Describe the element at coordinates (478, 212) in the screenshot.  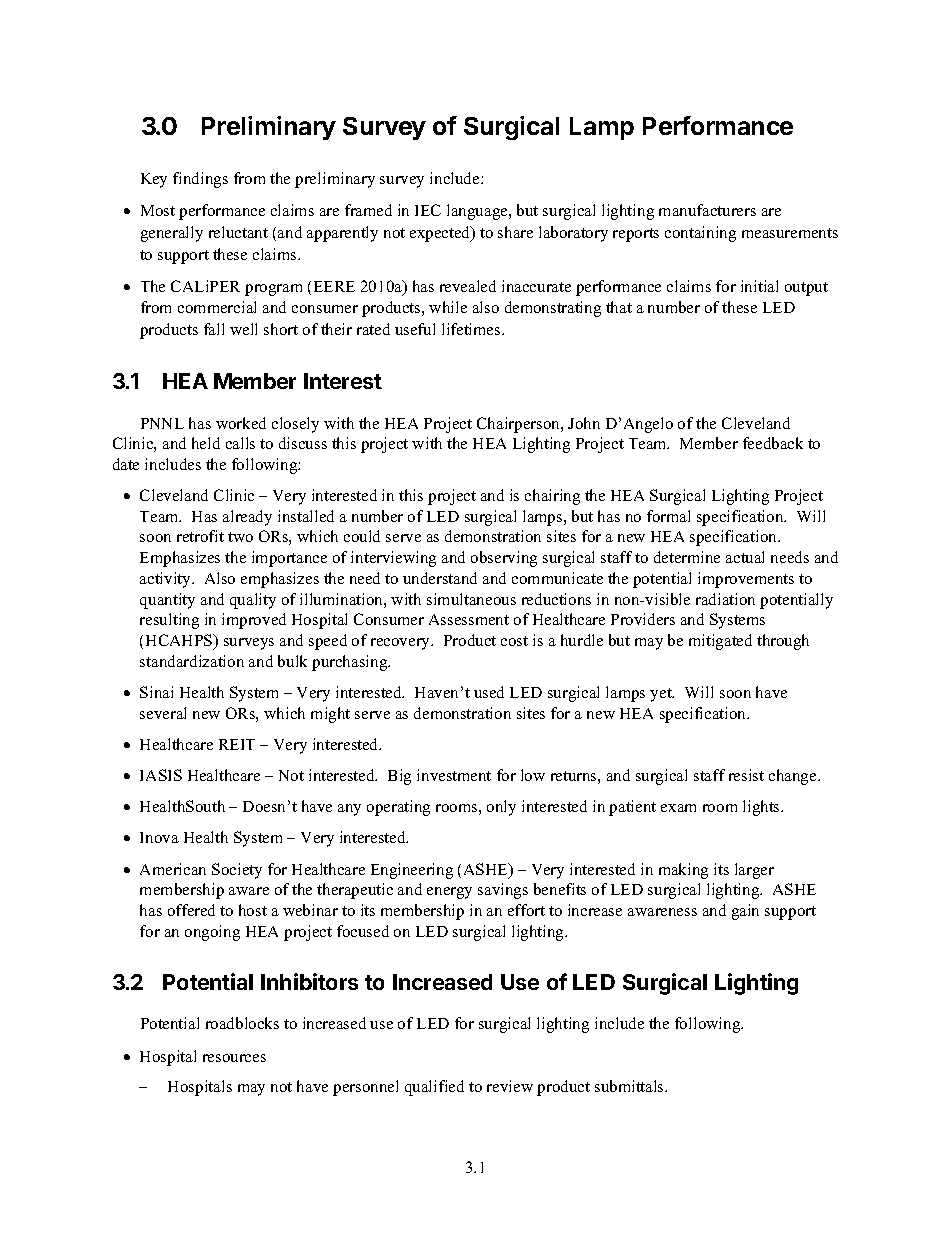
I see `language` at that location.
